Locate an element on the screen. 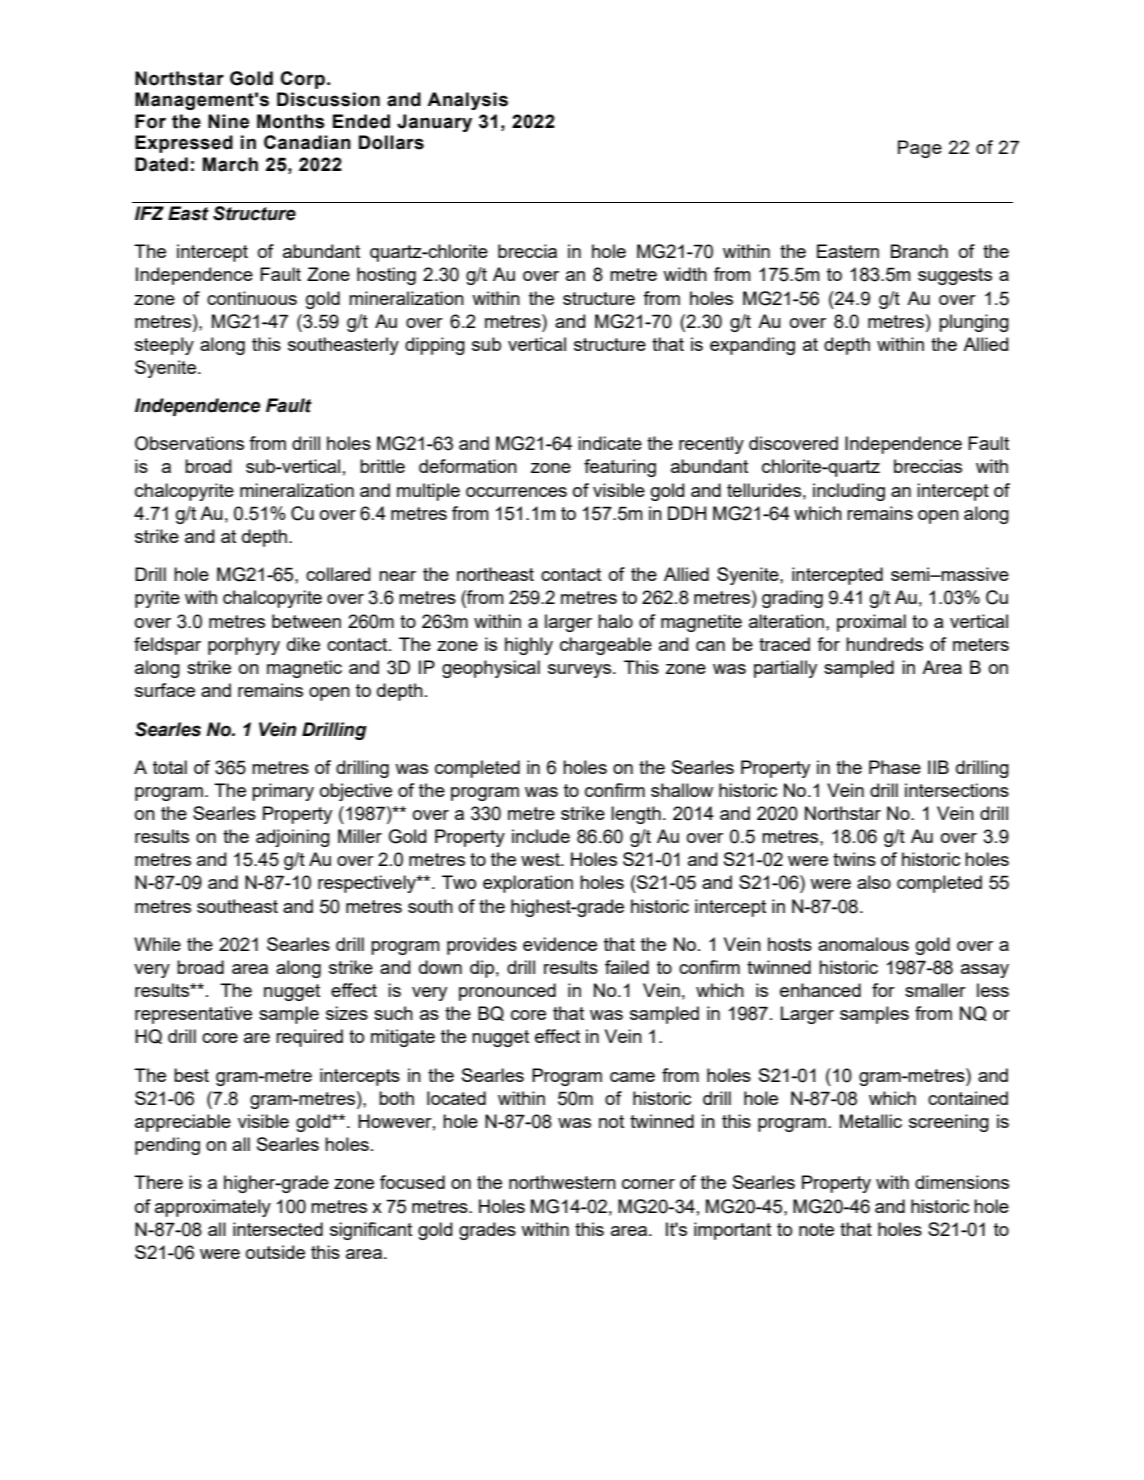 This screenshot has width=1144, height=1480. intersected is located at coordinates (278, 1229).
